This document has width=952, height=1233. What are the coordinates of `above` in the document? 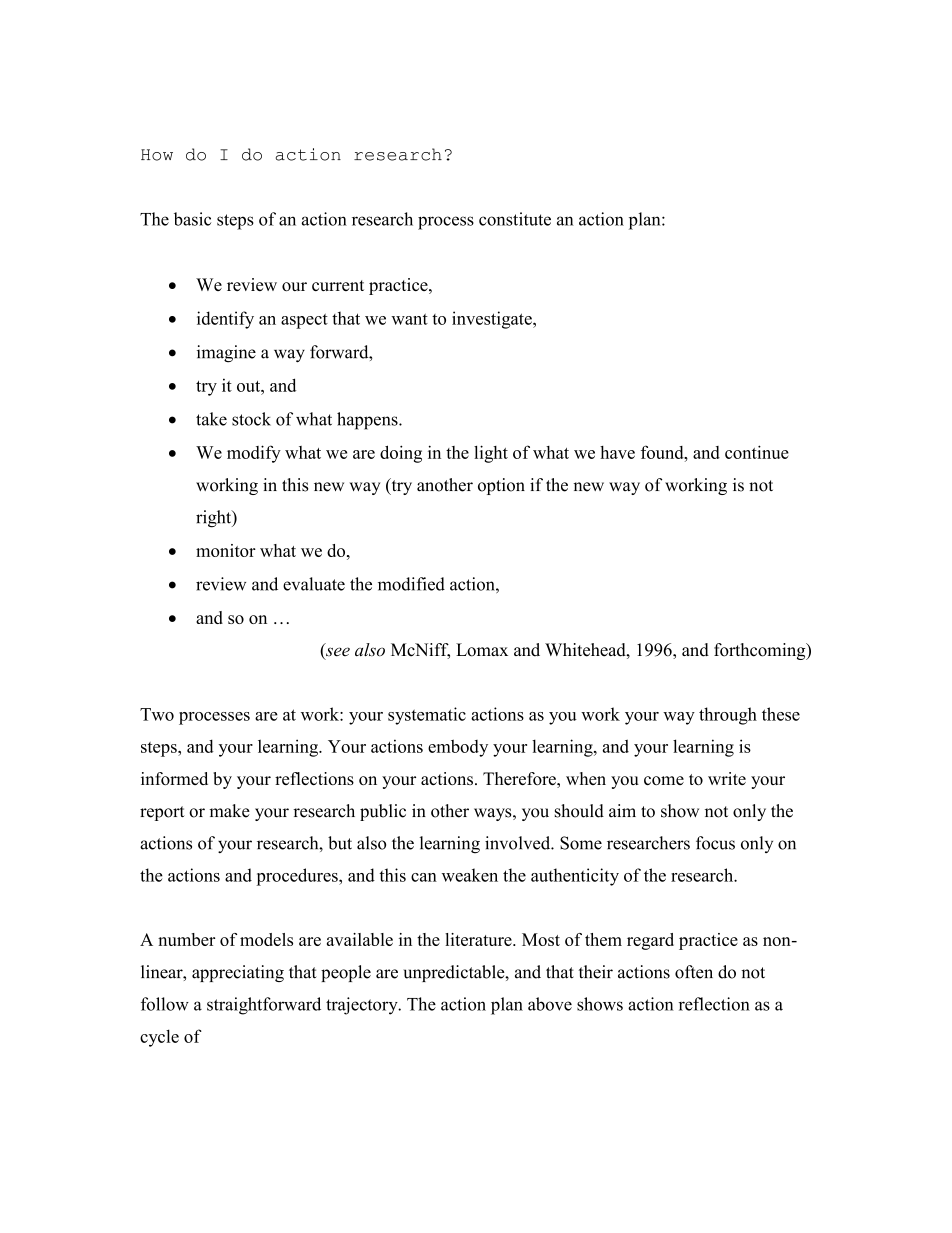 It's located at (550, 1004).
